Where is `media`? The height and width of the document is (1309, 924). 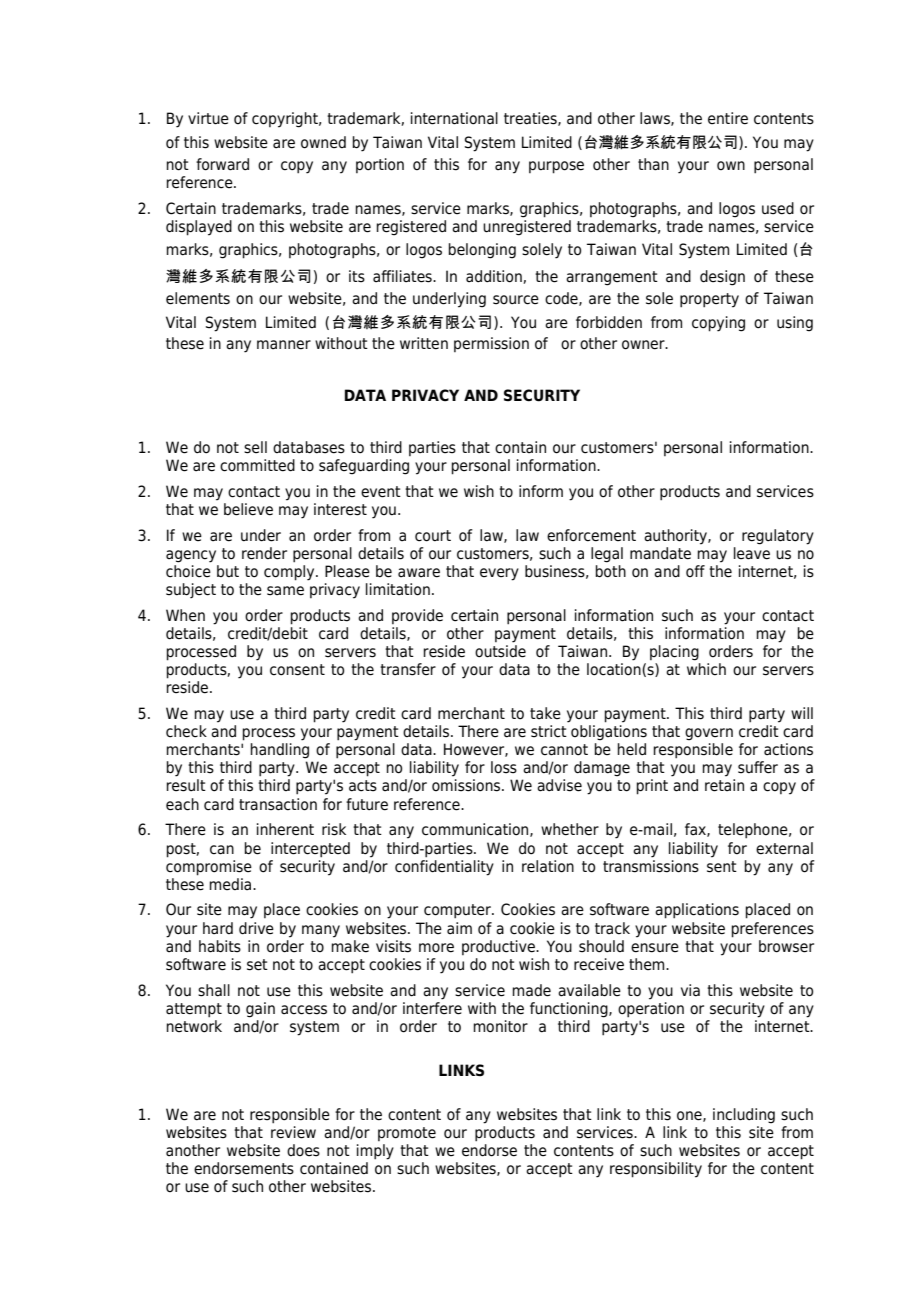 media is located at coordinates (231, 884).
